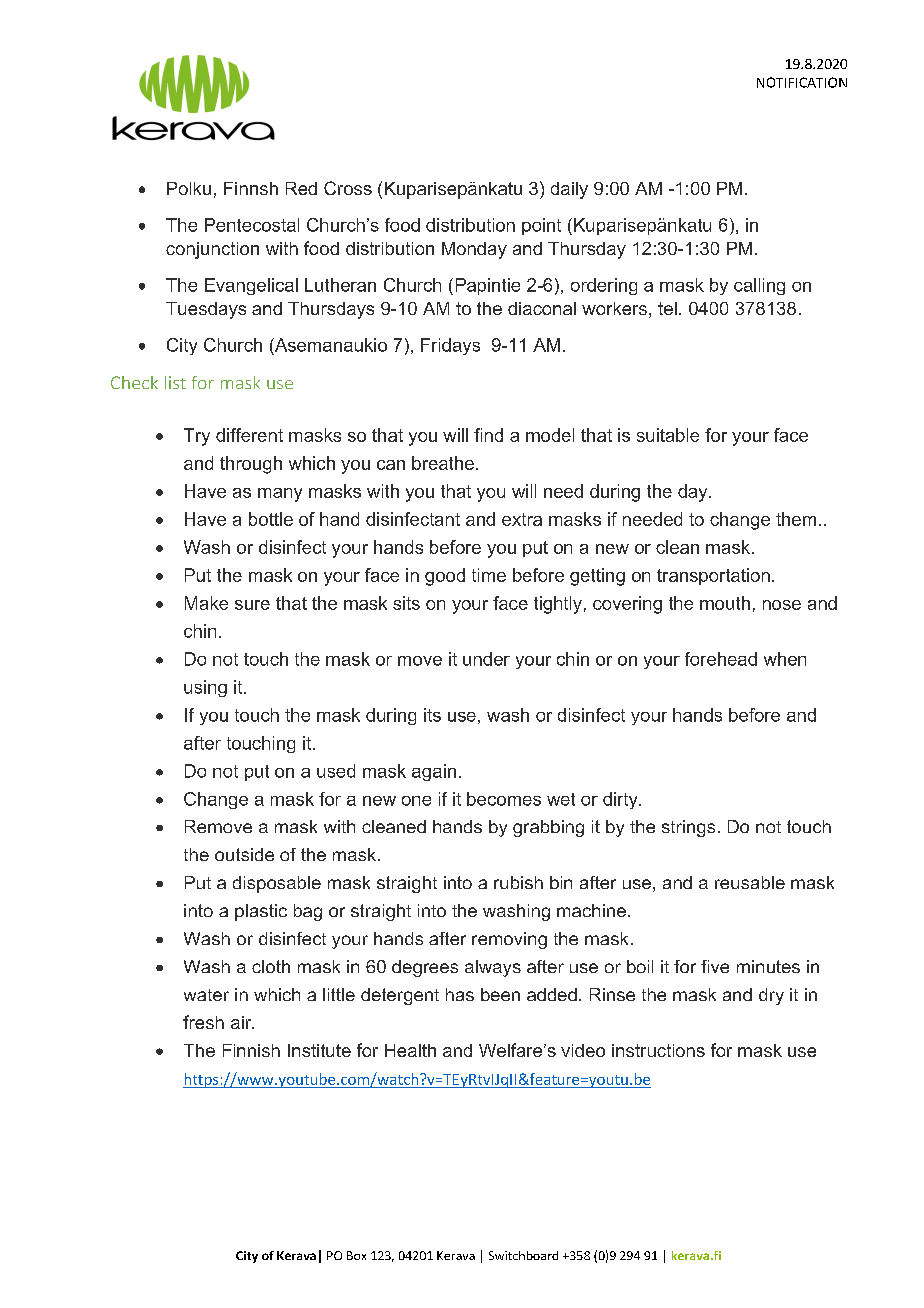 The width and height of the screenshot is (924, 1308). I want to click on daily, so click(569, 190).
